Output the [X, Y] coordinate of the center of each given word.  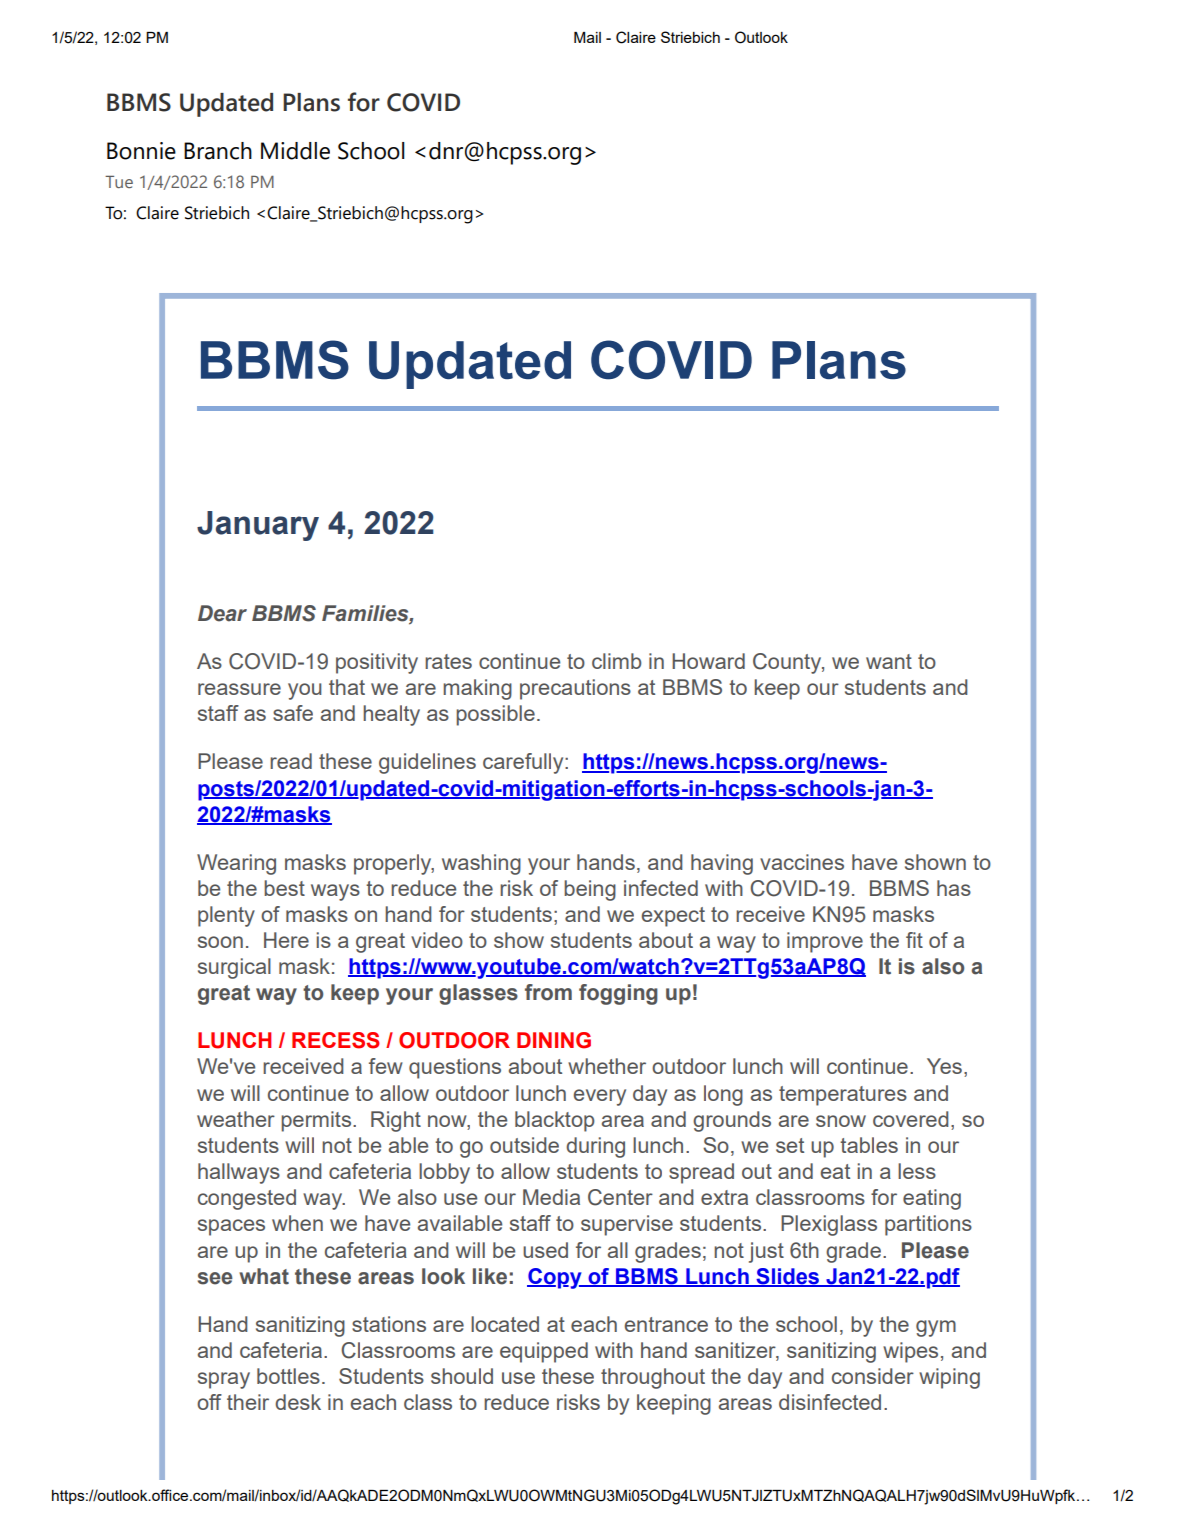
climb [617, 661]
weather [236, 1119]
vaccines [802, 862]
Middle [295, 151]
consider [873, 1376]
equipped [544, 1352]
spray [224, 1380]
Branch [218, 151]
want [889, 661]
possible [495, 715]
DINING [554, 1040]
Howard [708, 661]
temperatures [843, 1096]
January [258, 526]
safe [293, 713]
